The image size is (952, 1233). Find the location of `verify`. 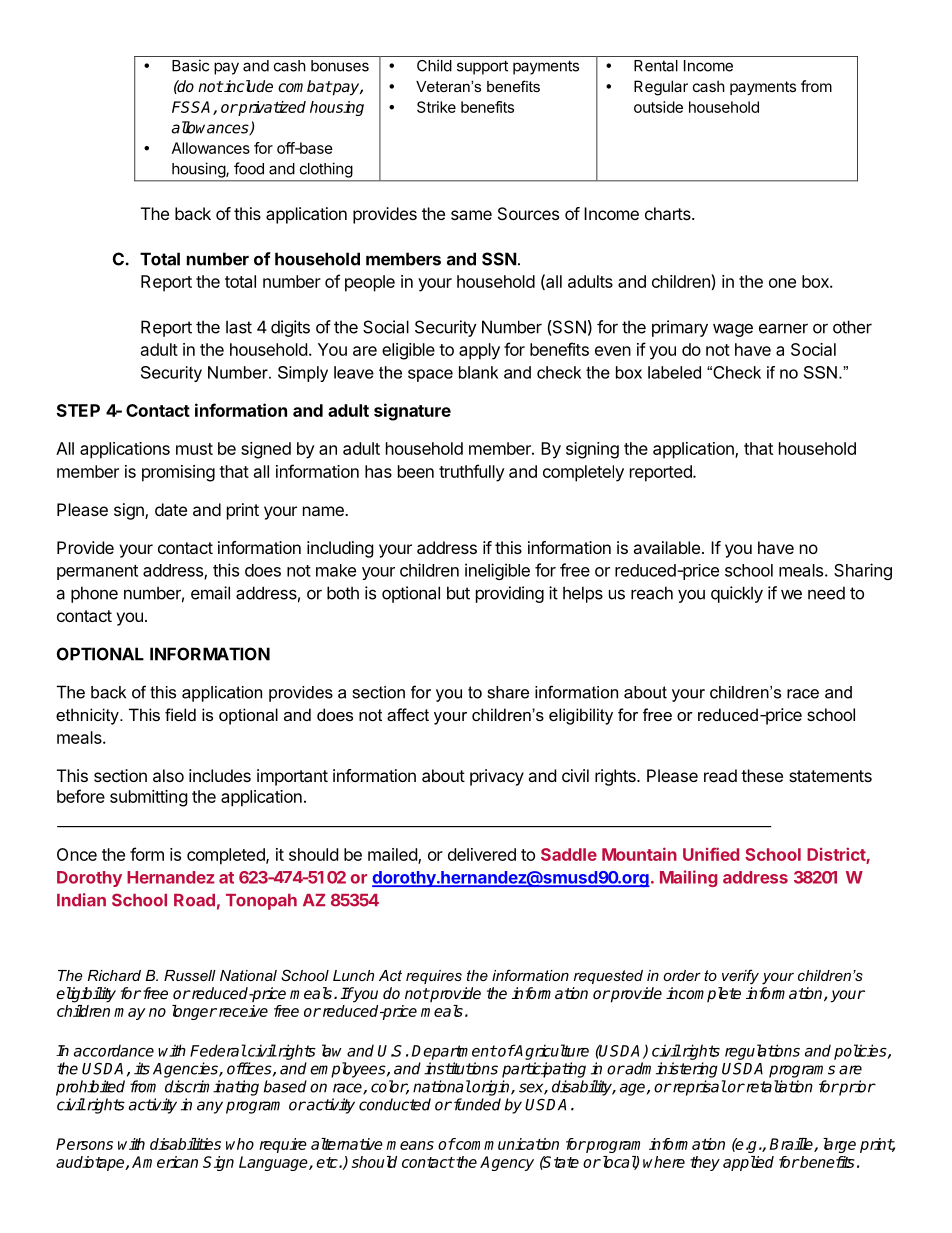

verify is located at coordinates (740, 977).
